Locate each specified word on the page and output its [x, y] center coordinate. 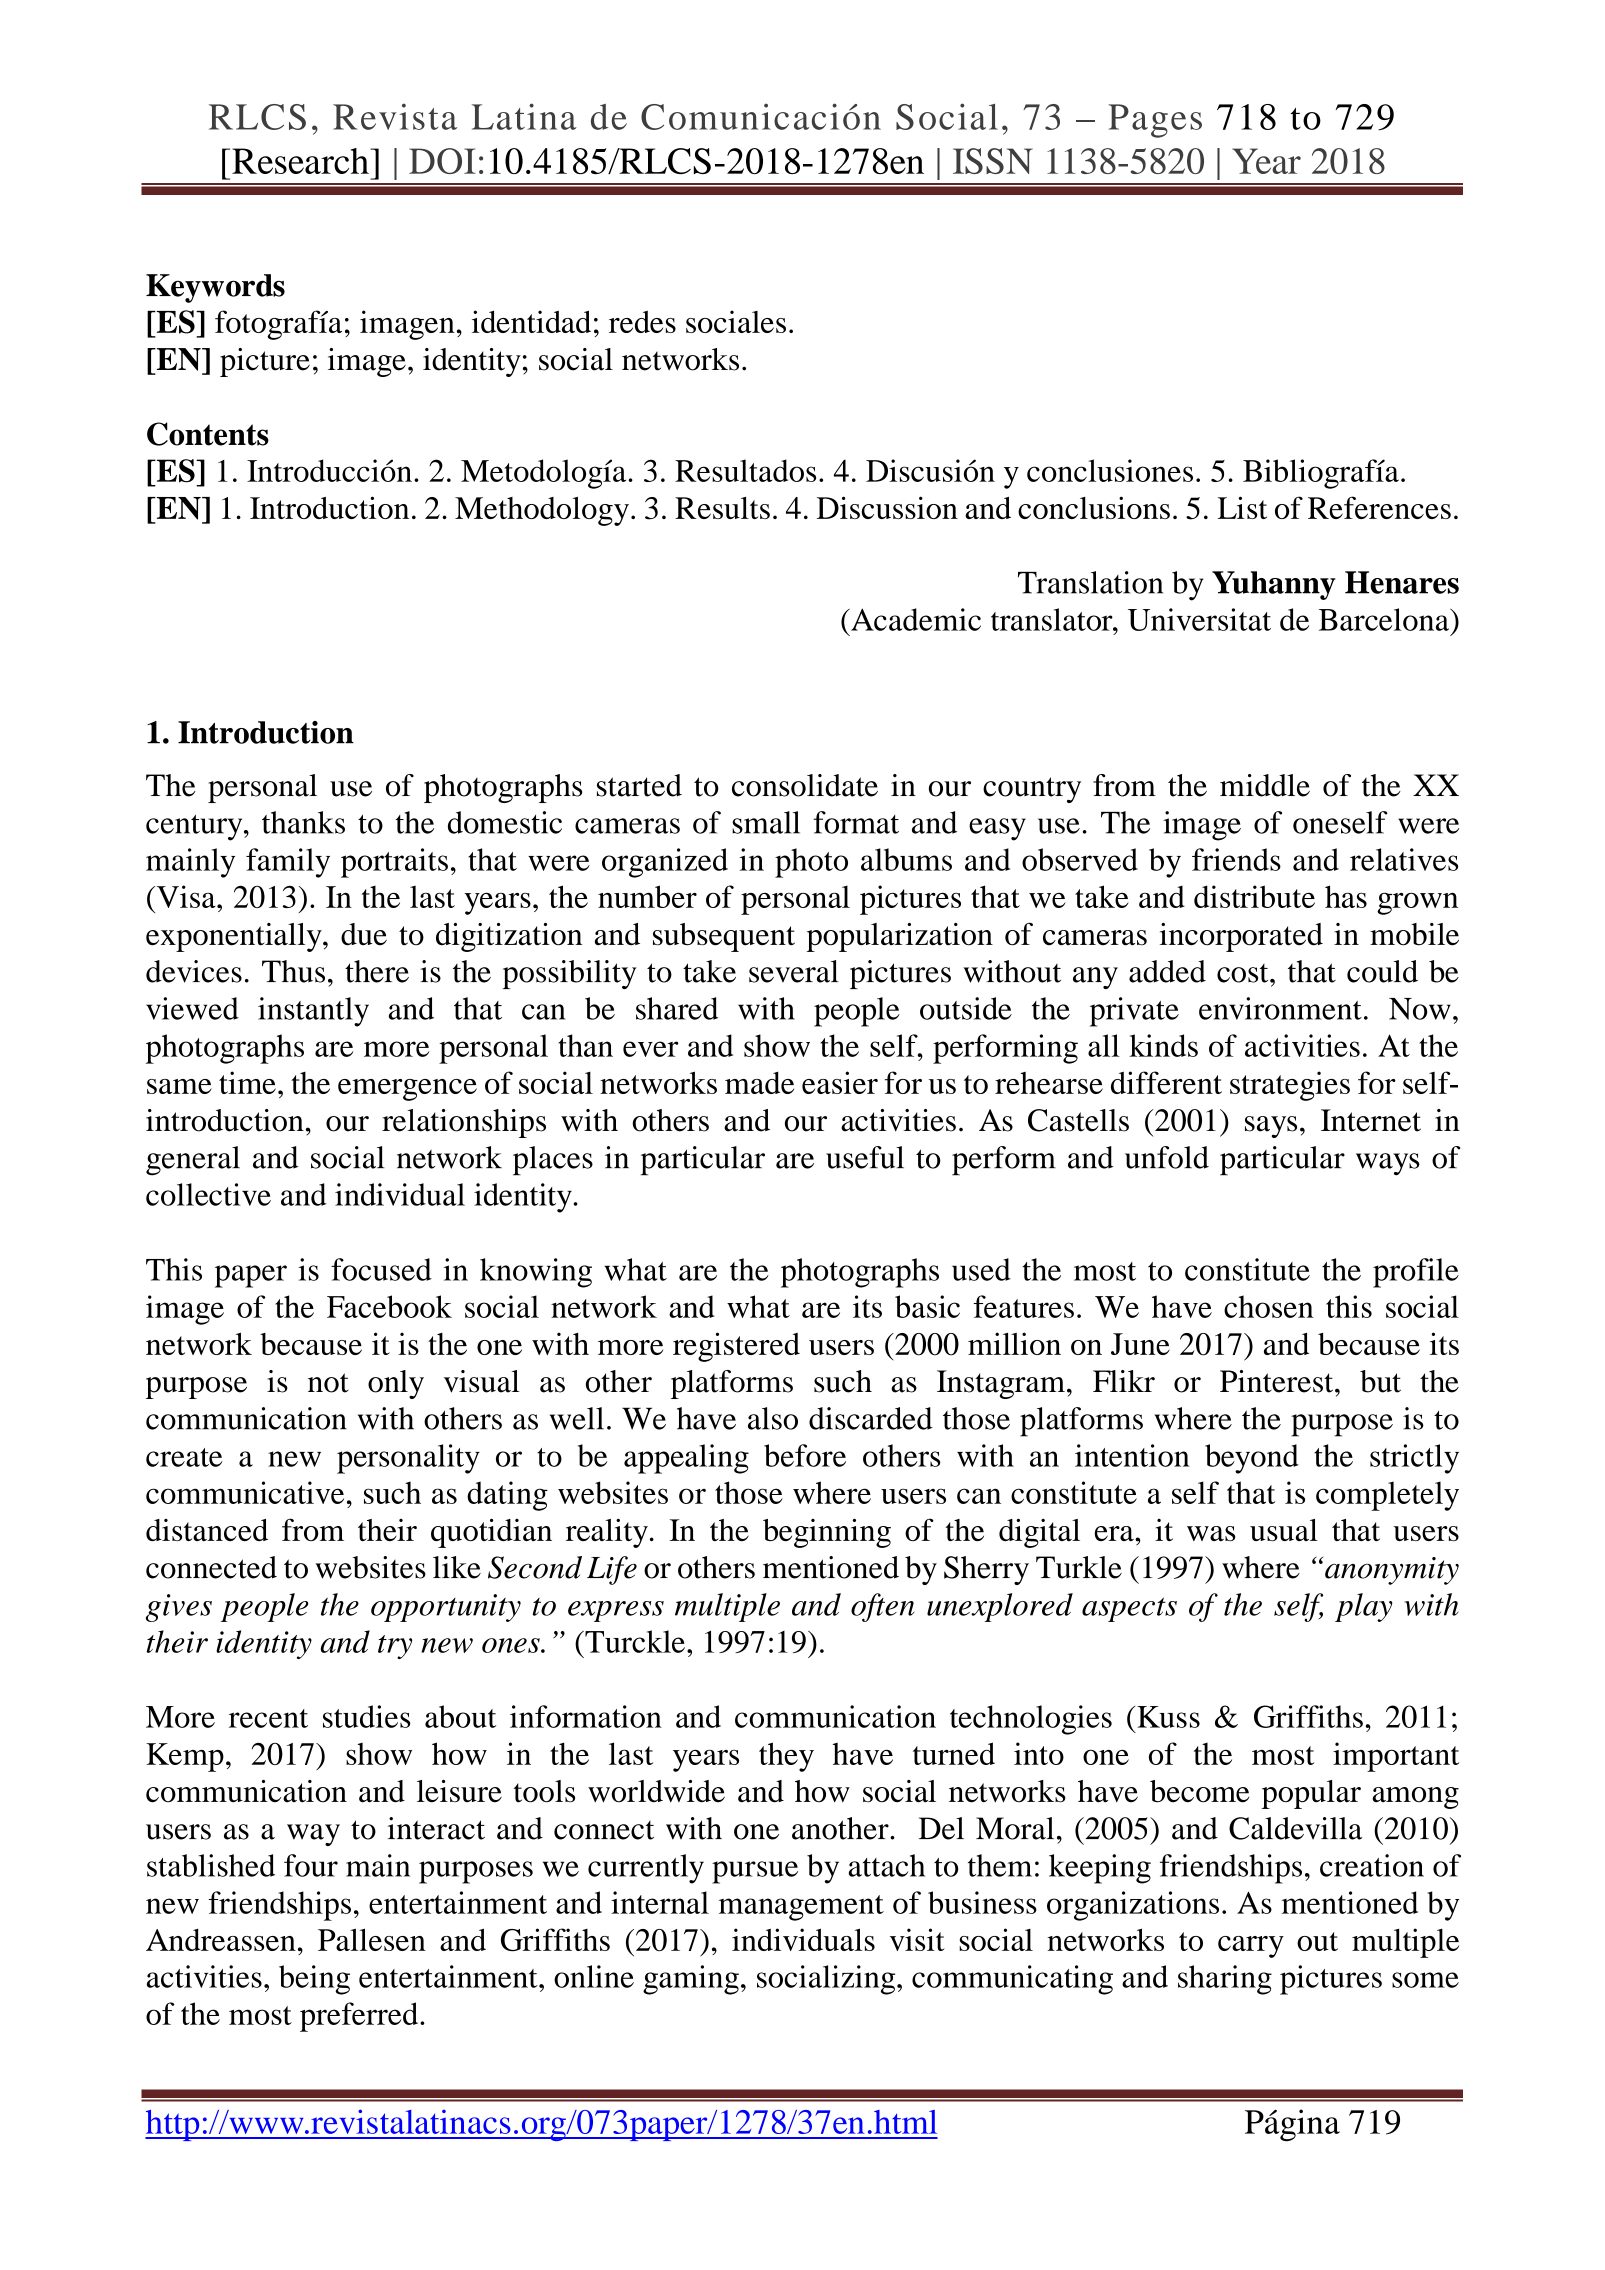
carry [1251, 1947]
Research [301, 161]
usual [1284, 1530]
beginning [827, 1533]
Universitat [1199, 619]
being [314, 1980]
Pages [1155, 121]
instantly [313, 1012]
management [801, 1908]
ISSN [993, 161]
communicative [245, 1492]
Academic [915, 619]
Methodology [542, 511]
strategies [1290, 1086]
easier [840, 1082]
